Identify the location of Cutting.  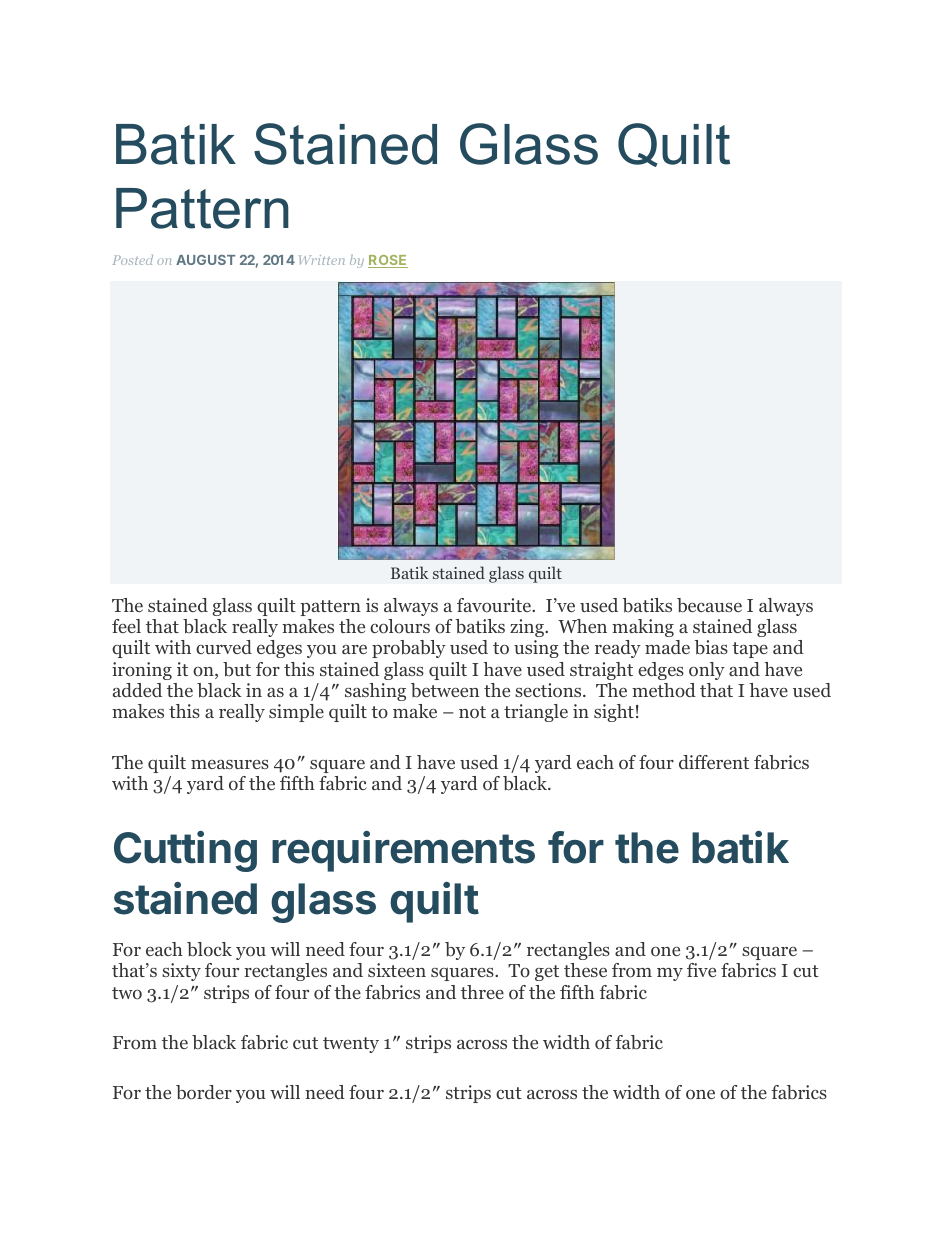
(185, 851).
